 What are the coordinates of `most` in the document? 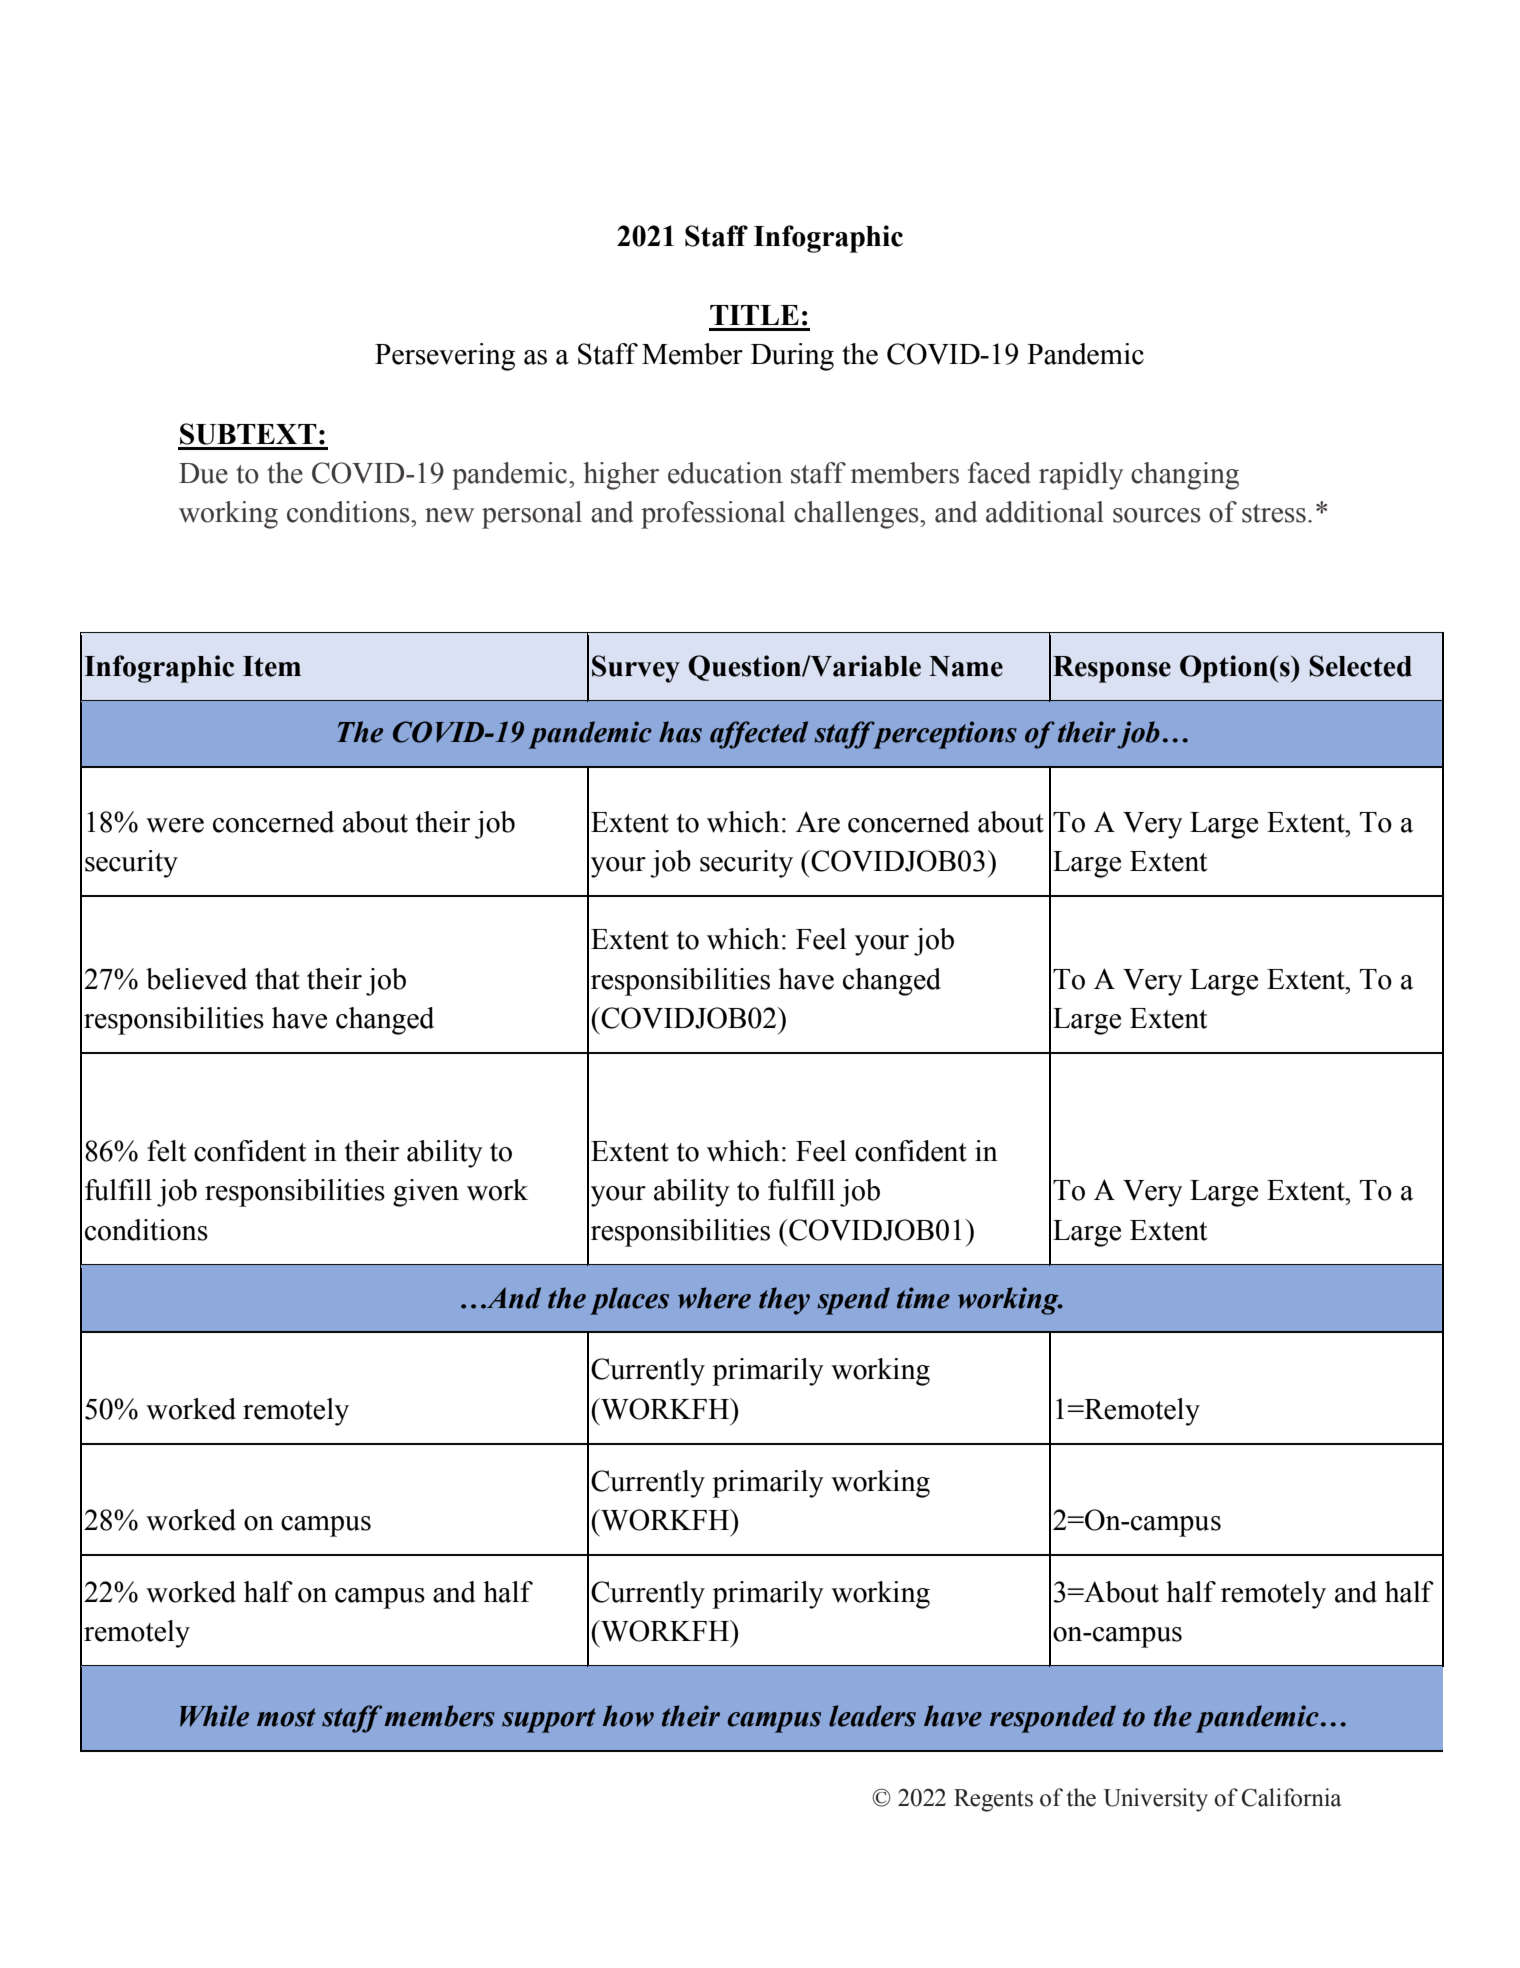 It's located at (286, 1717).
